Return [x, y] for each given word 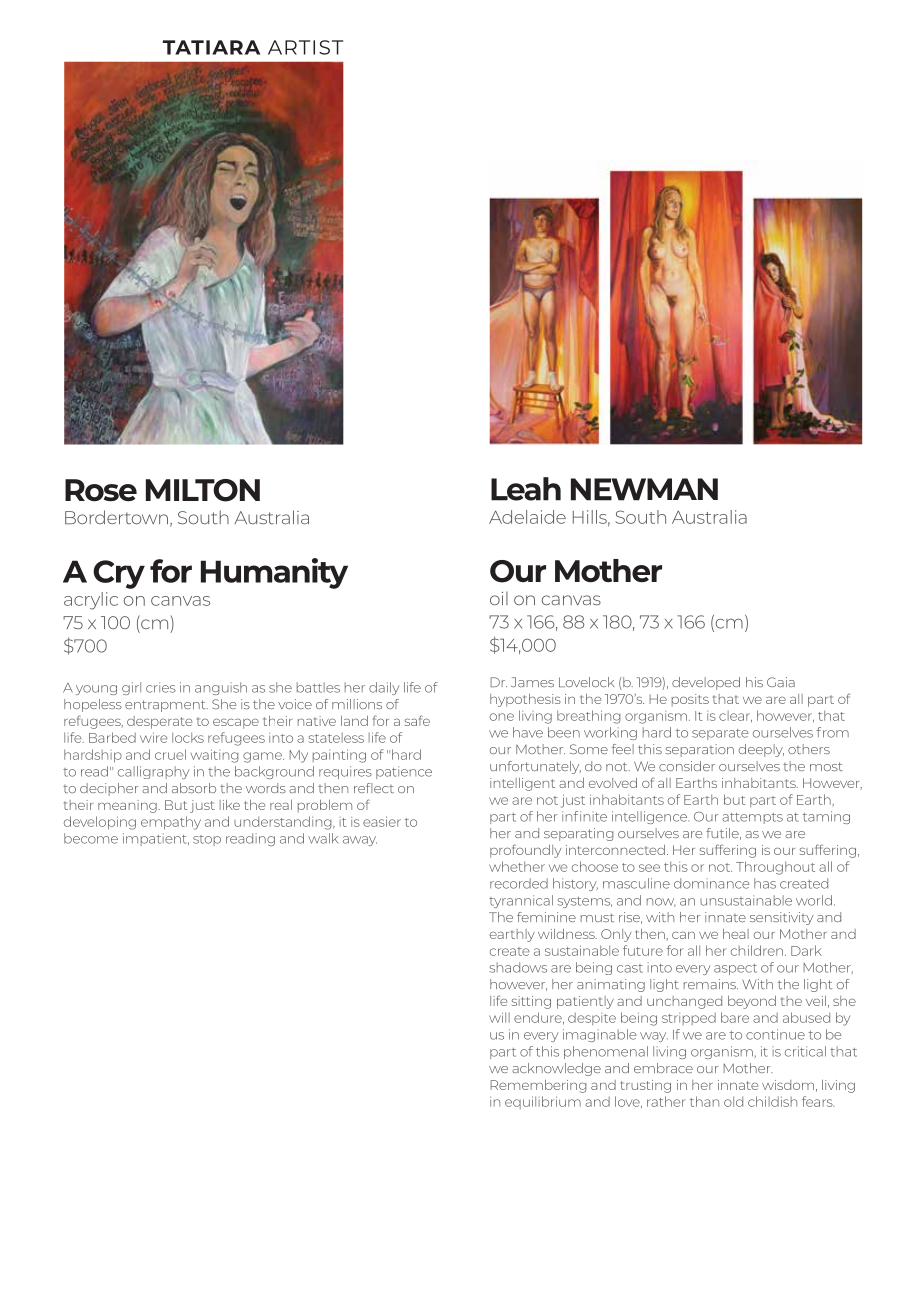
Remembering [538, 1086]
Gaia [781, 682]
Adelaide [527, 517]
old [733, 1101]
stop [207, 840]
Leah [526, 489]
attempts [752, 818]
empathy [171, 823]
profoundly [525, 851]
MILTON [203, 490]
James [532, 682]
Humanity [274, 573]
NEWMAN [644, 489]
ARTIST [305, 47]
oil [499, 598]
